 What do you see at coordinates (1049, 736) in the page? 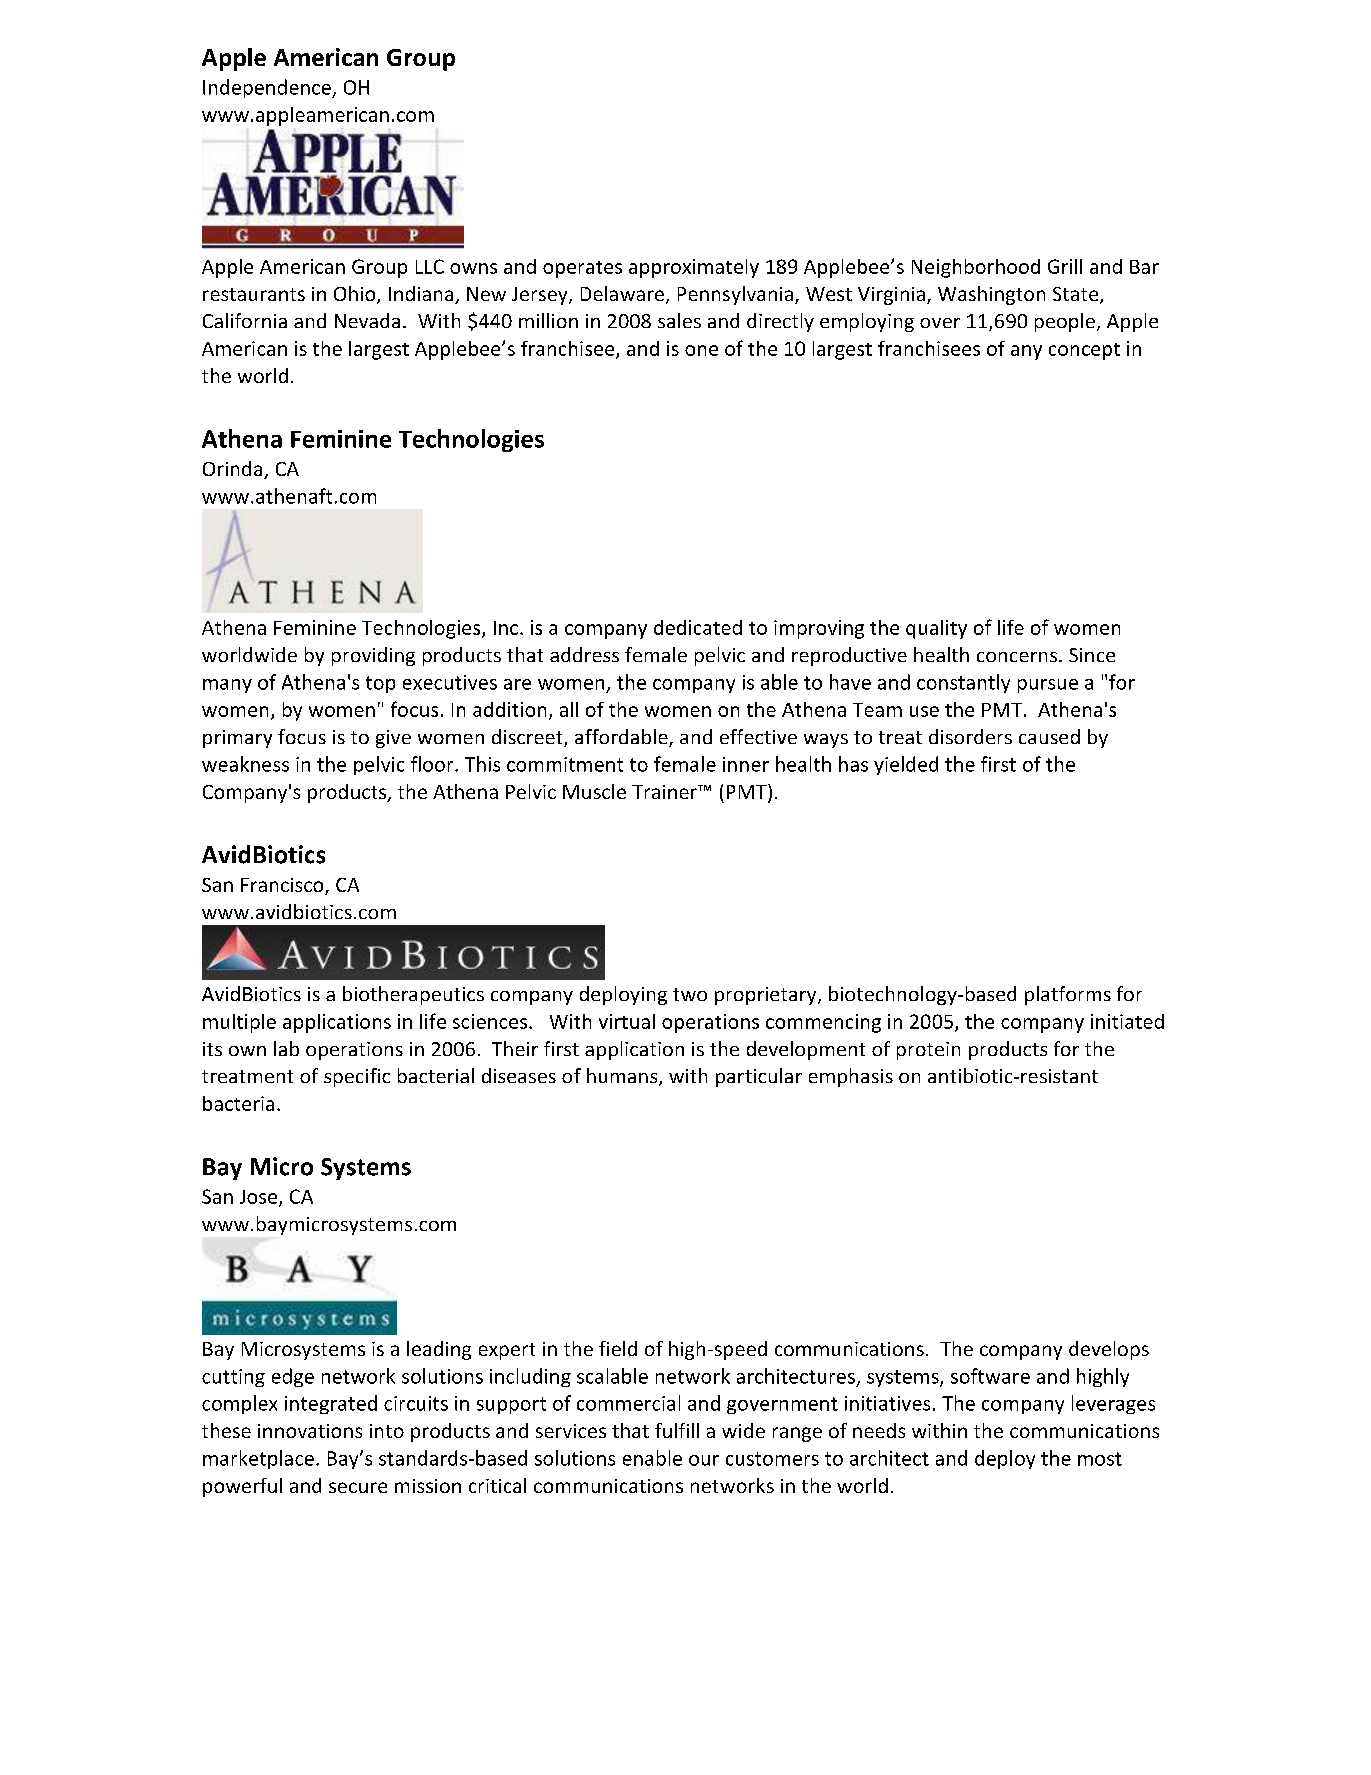
I see `caused` at bounding box center [1049, 736].
